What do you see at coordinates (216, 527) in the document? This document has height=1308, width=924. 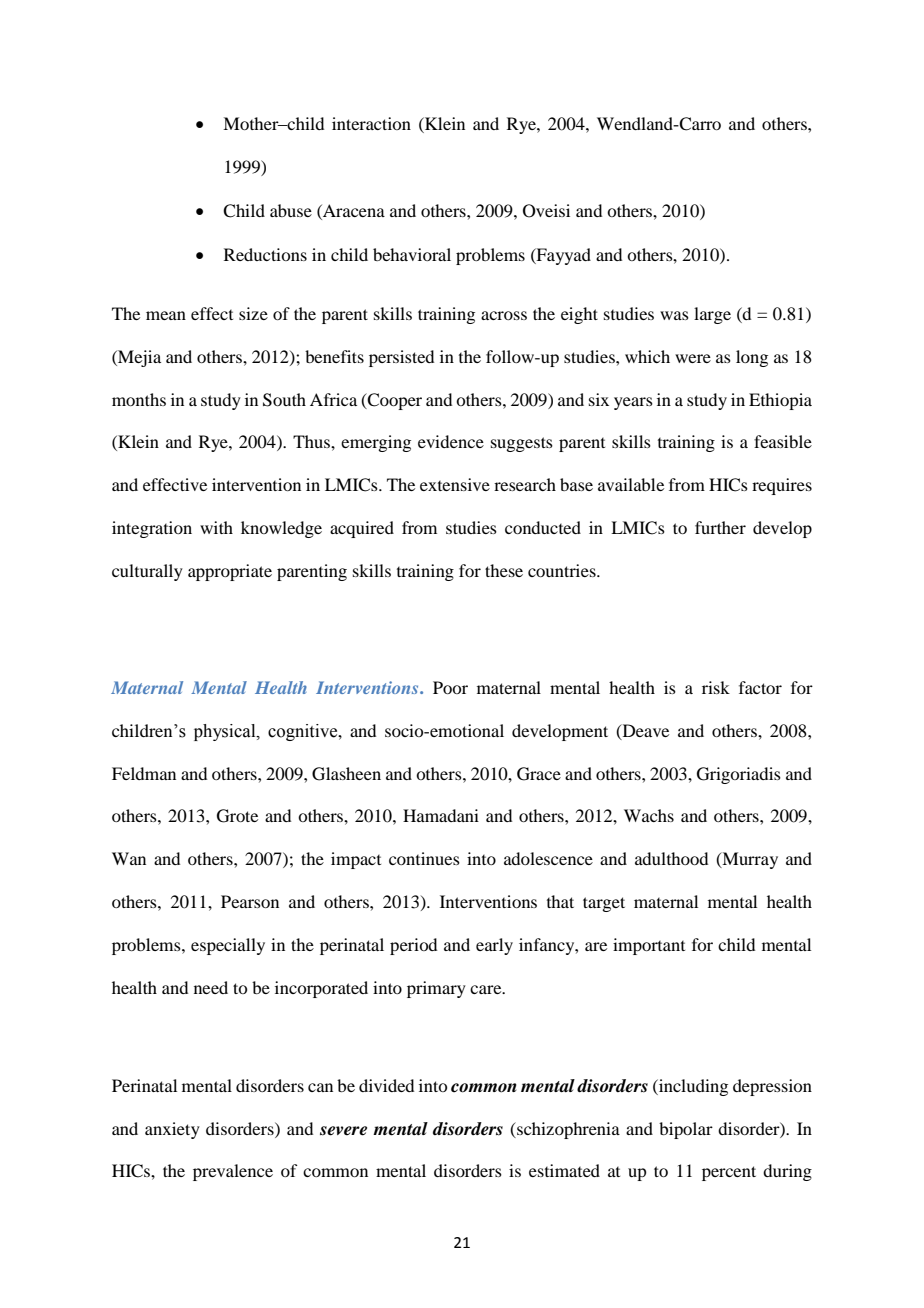 I see `with` at bounding box center [216, 527].
